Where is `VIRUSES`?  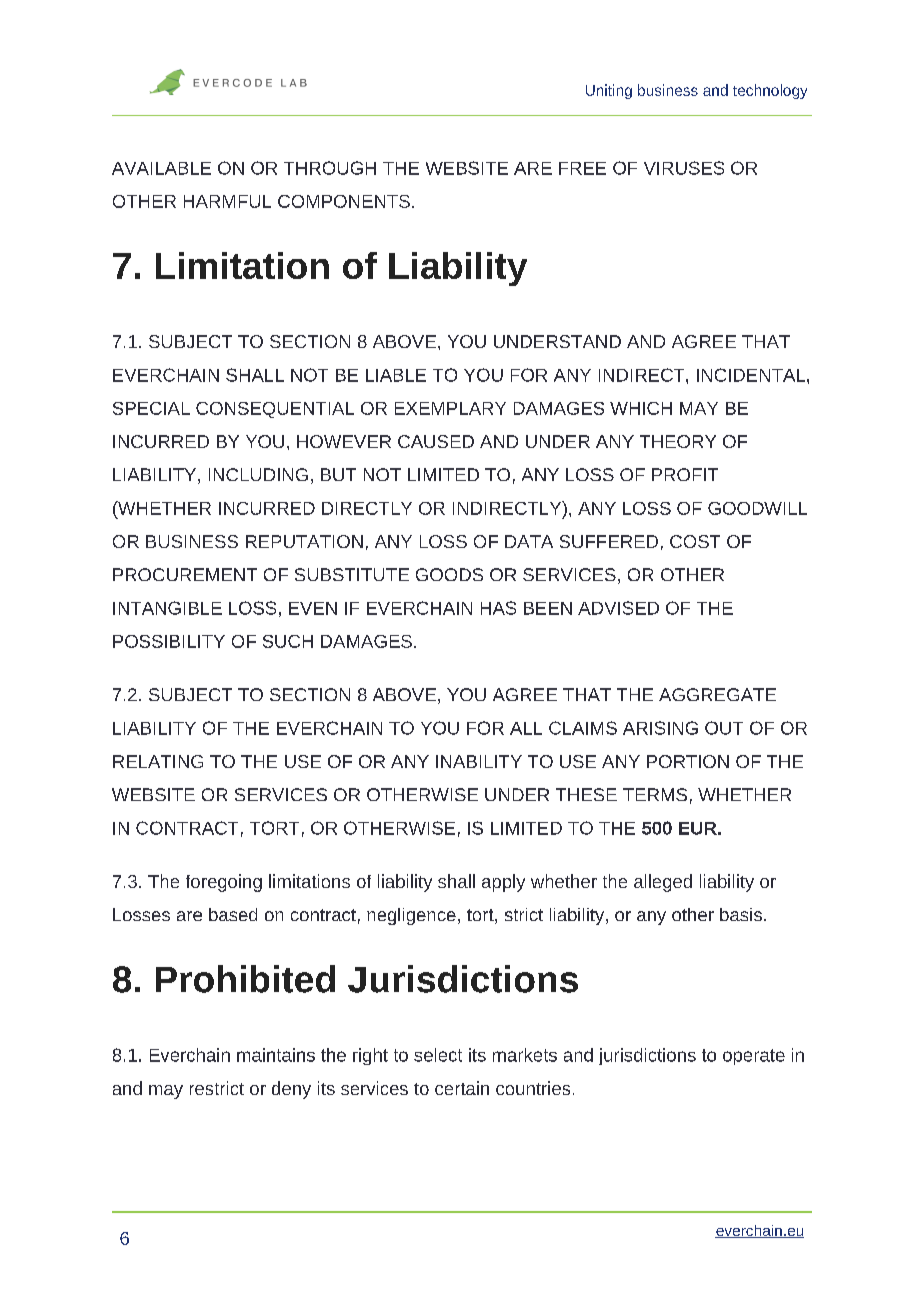 VIRUSES is located at coordinates (684, 168).
